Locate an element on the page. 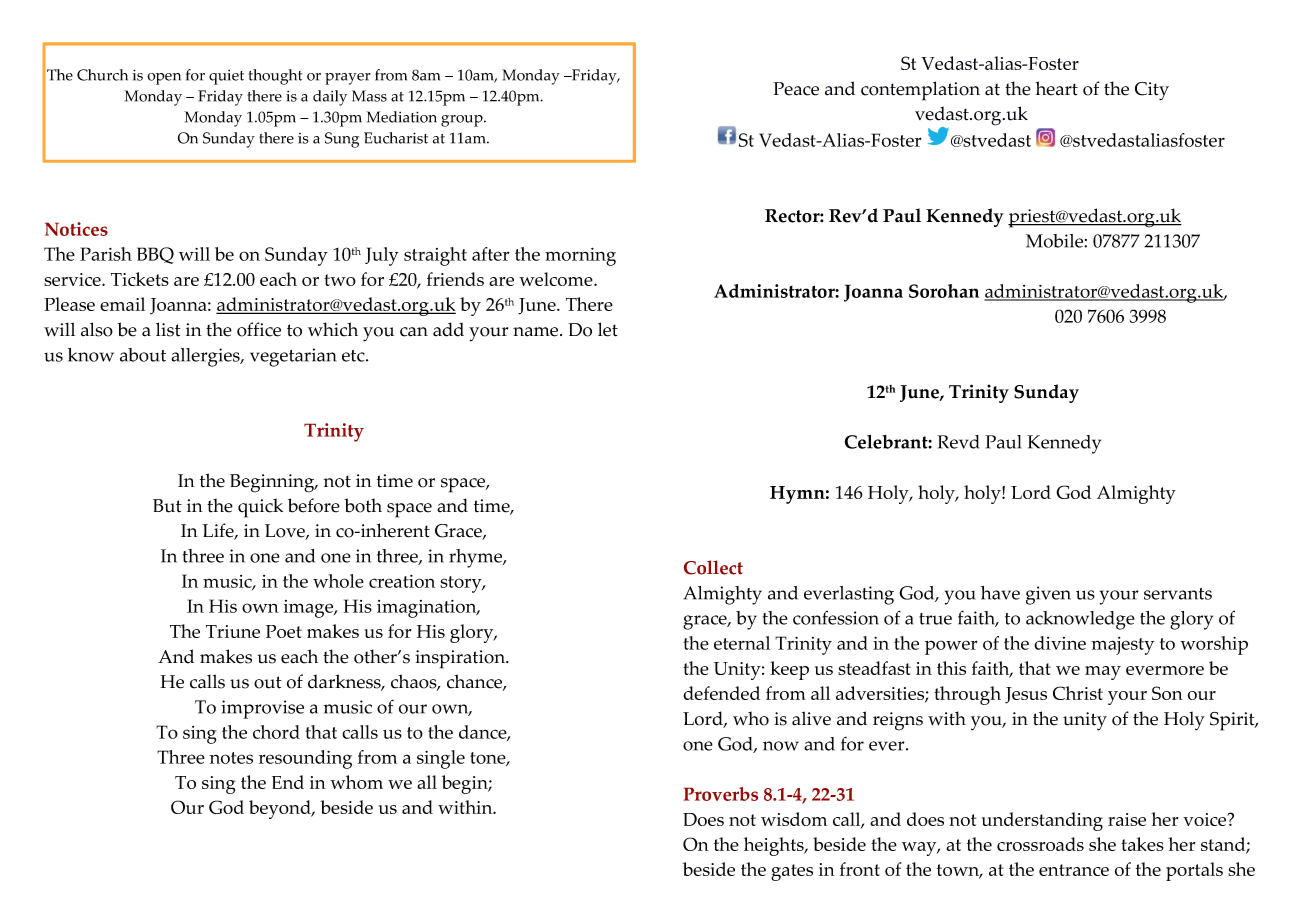 The width and height of the image is (1307, 924). given is located at coordinates (1048, 595).
